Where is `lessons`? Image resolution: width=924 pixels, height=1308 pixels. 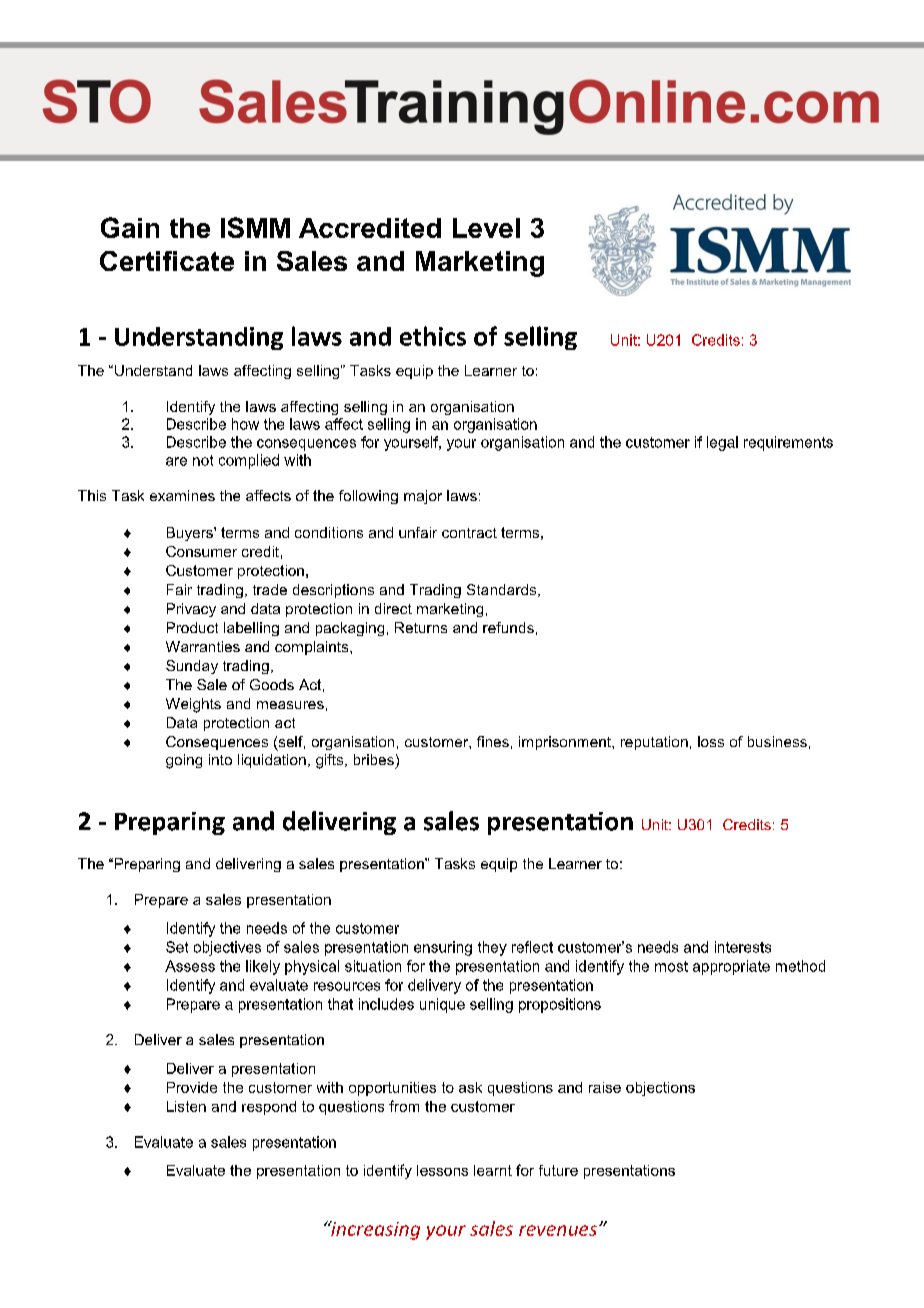
lessons is located at coordinates (442, 1170).
